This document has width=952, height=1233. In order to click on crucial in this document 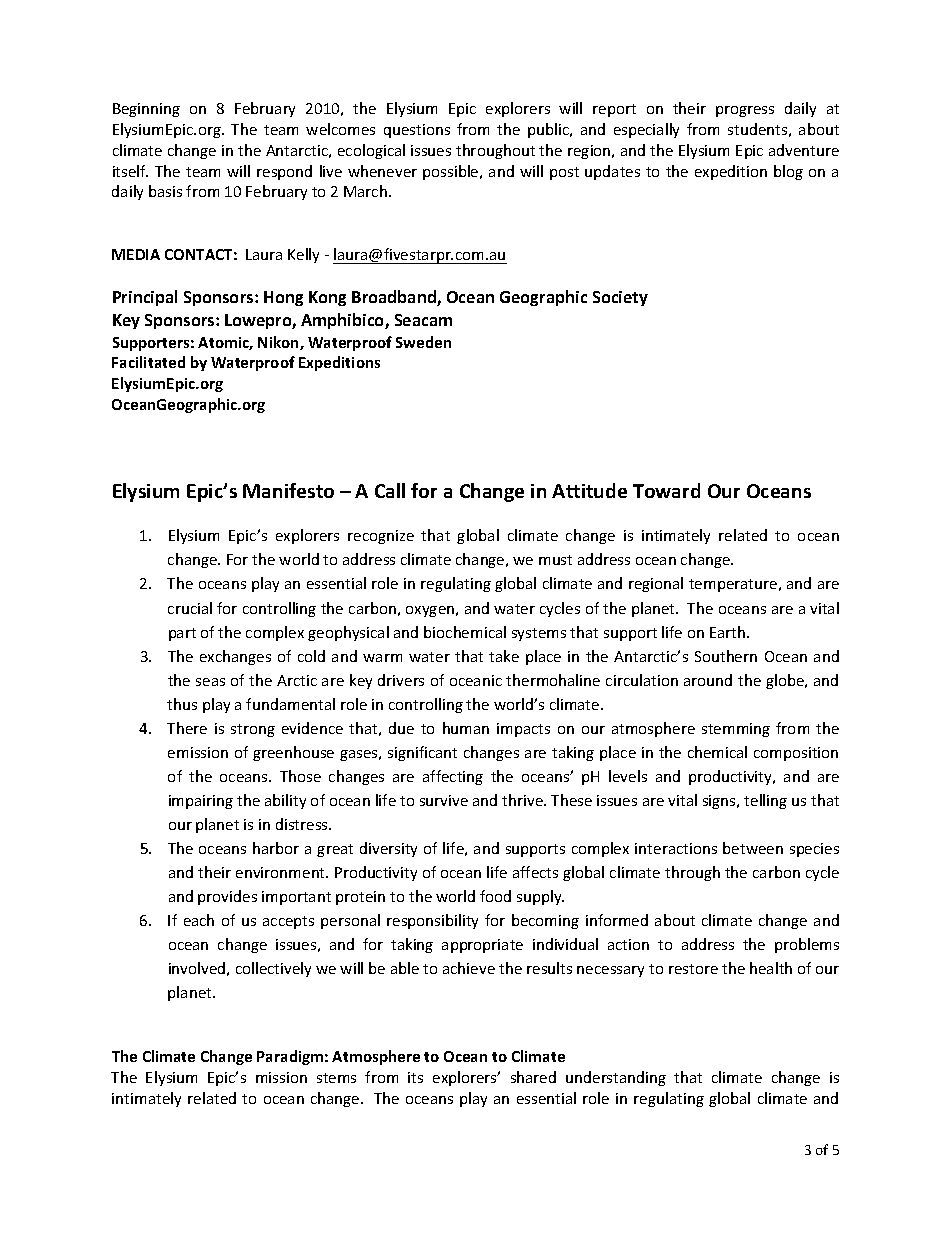, I will do `click(190, 608)`.
